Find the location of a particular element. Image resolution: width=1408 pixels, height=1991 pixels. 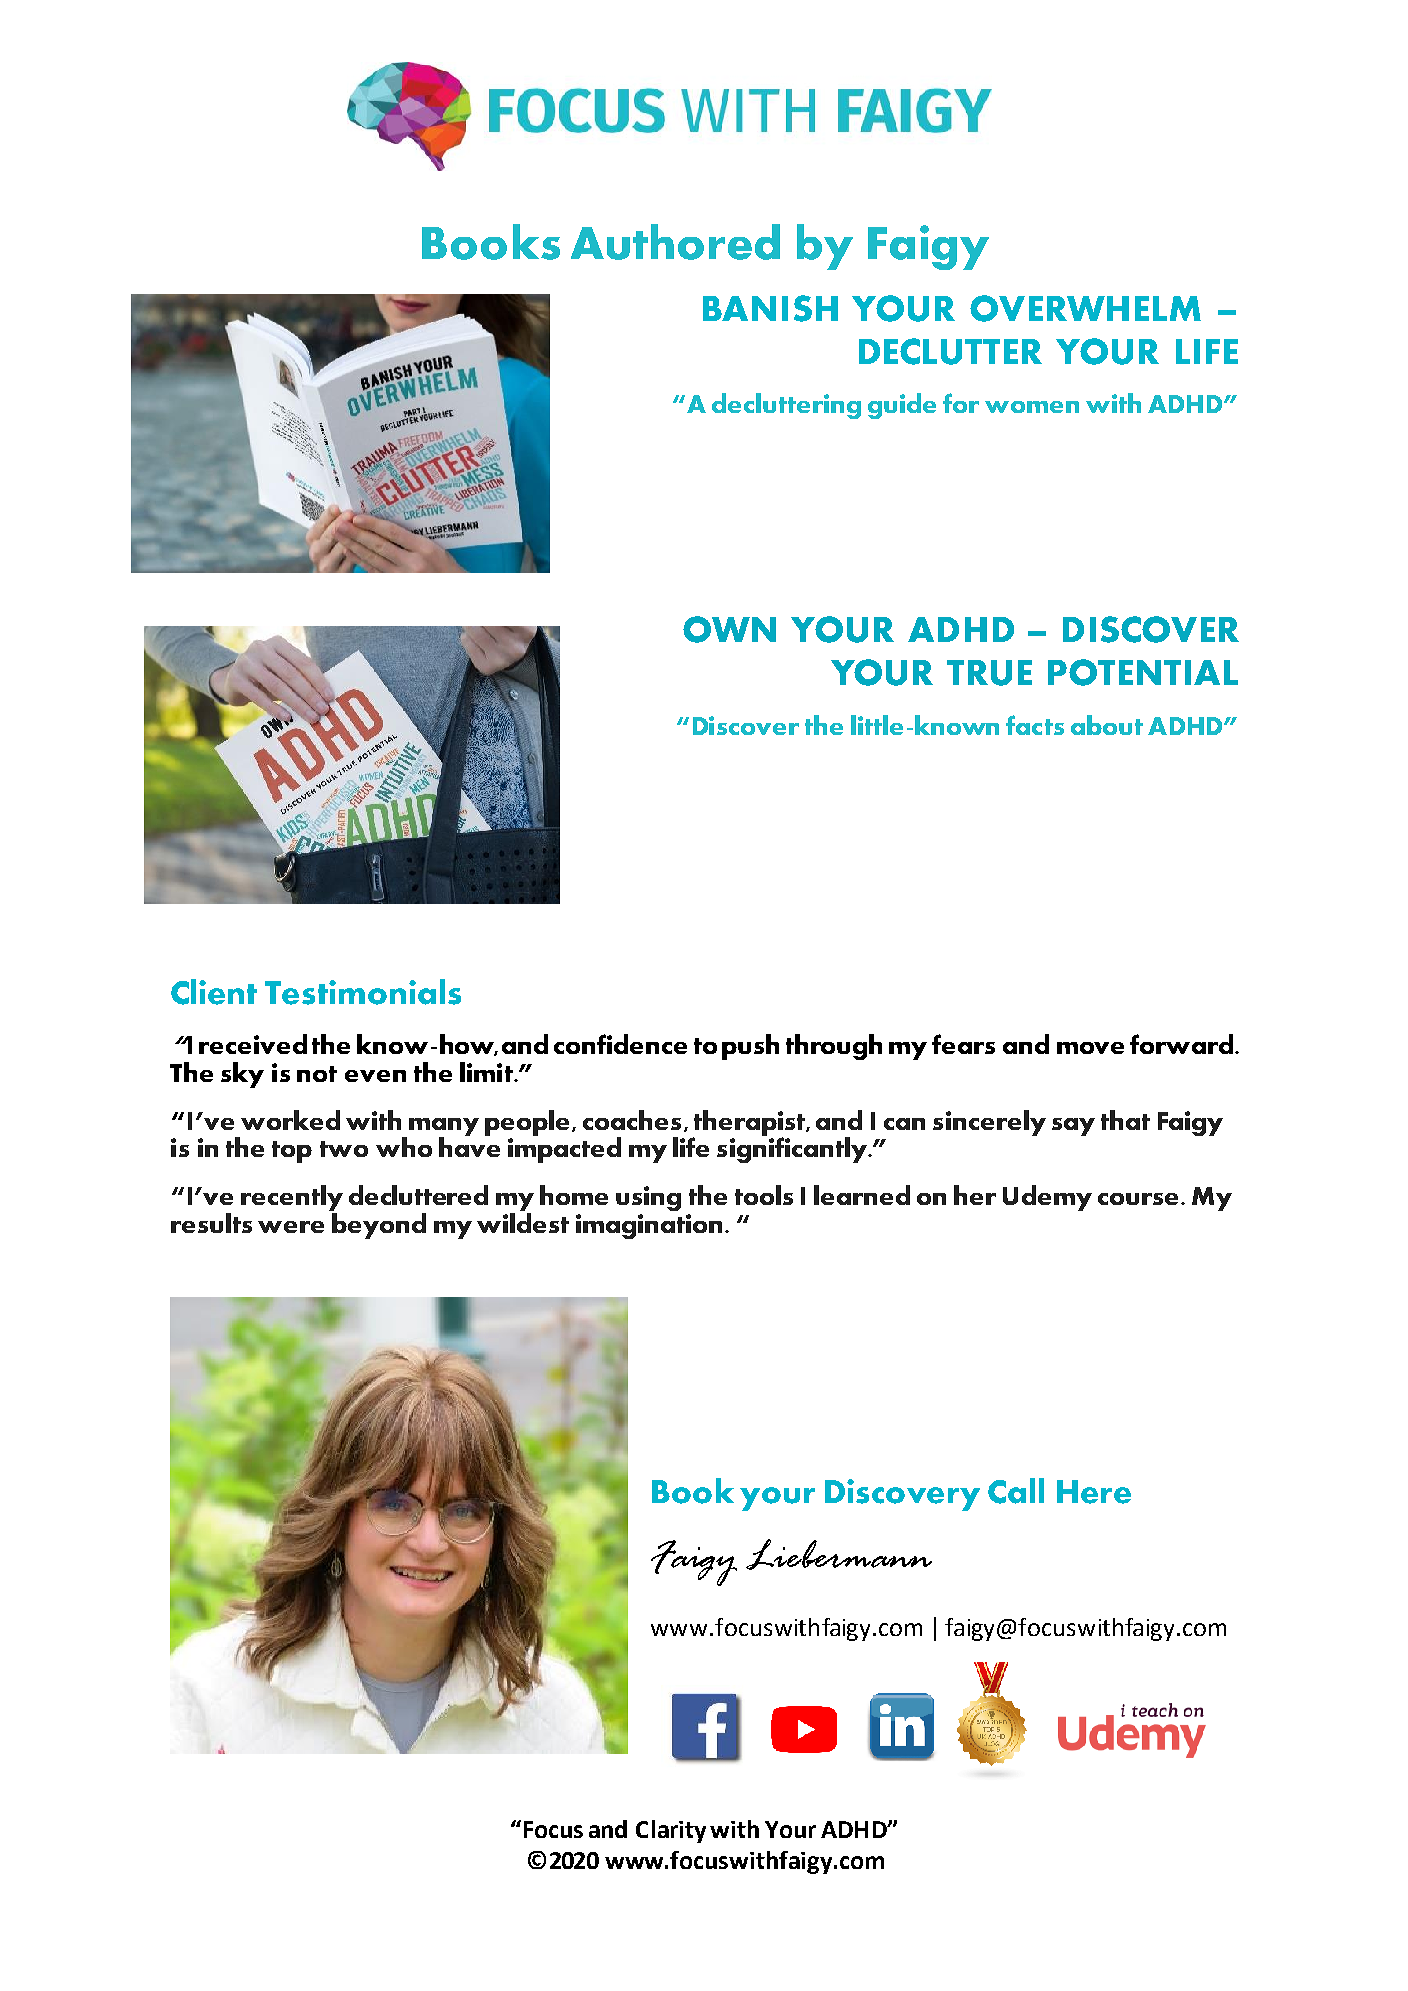

Testimonials is located at coordinates (363, 992).
